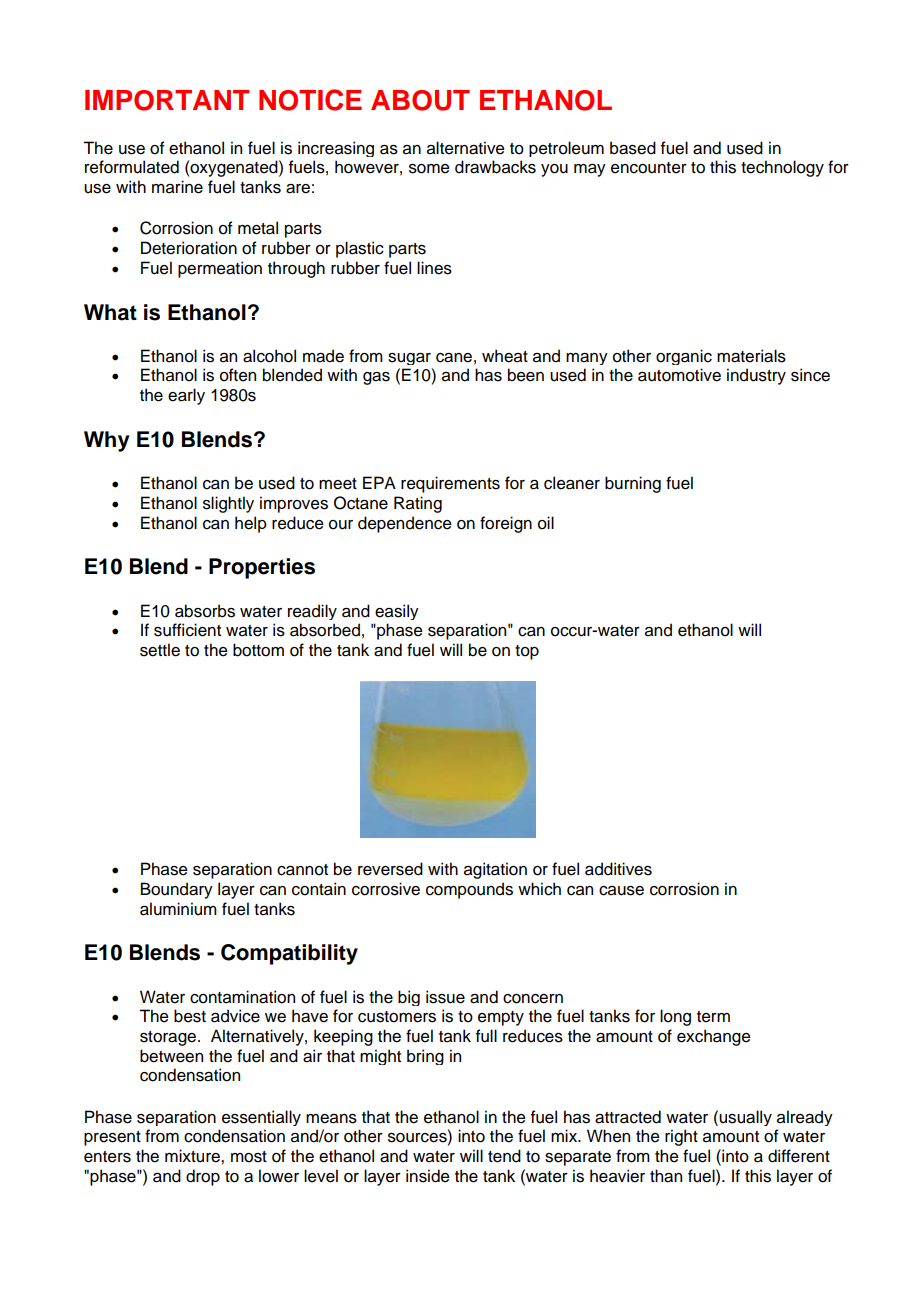 This screenshot has width=924, height=1308. What do you see at coordinates (429, 169) in the screenshot?
I see `some` at bounding box center [429, 169].
